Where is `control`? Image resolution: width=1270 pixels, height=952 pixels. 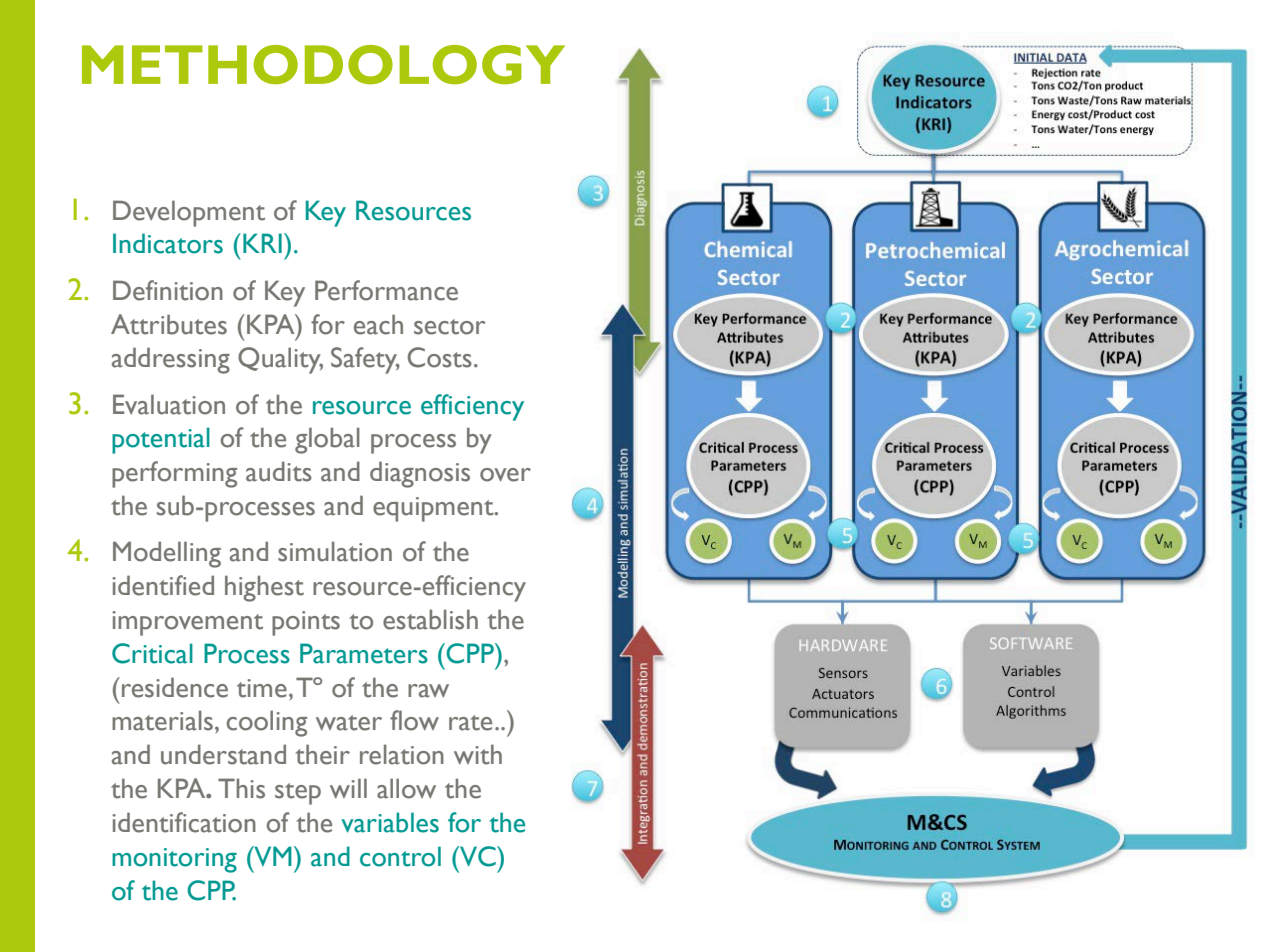
control is located at coordinates (400, 856).
